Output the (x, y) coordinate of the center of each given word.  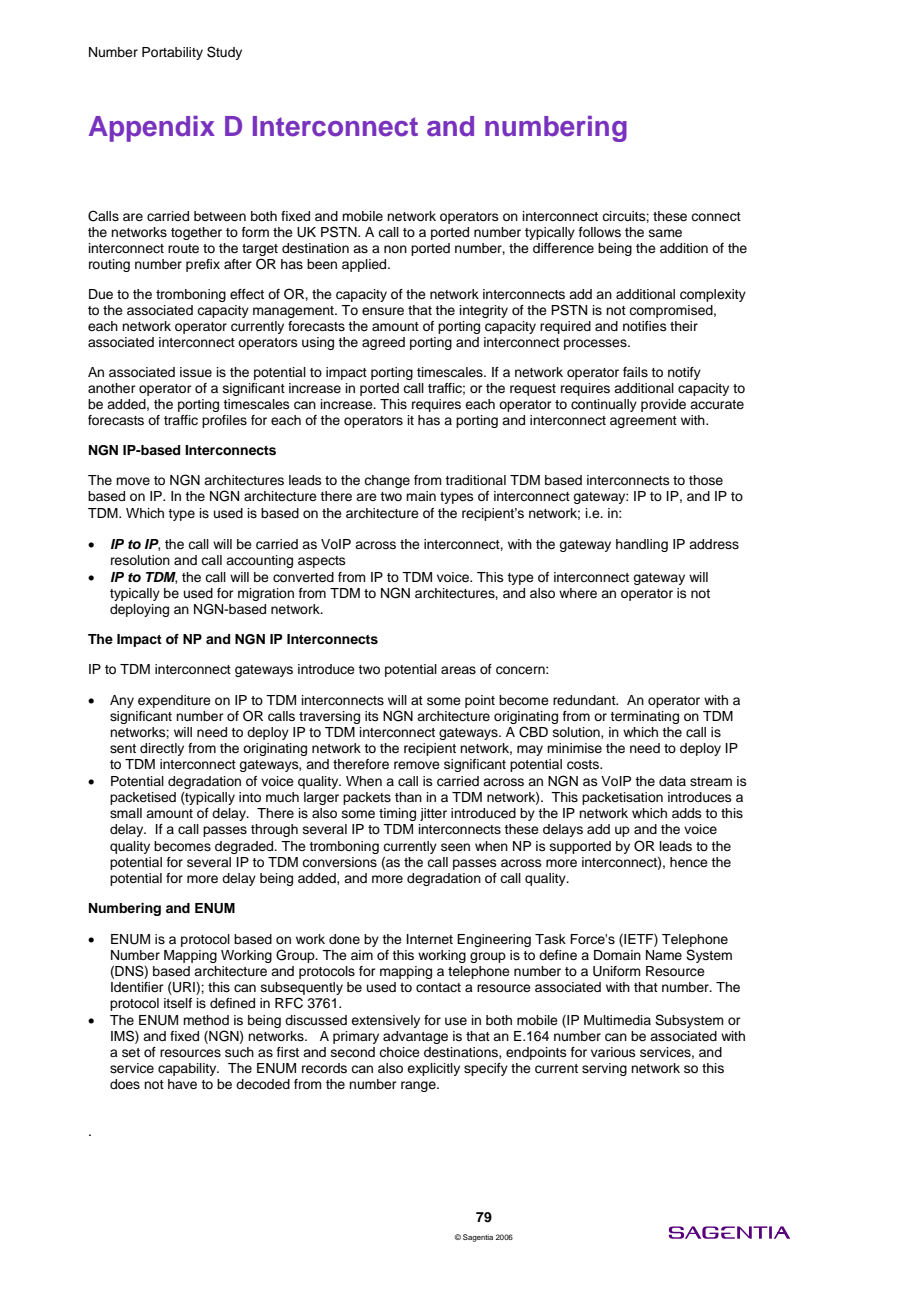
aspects (322, 562)
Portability (172, 53)
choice (399, 1052)
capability (188, 1069)
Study (224, 53)
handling (642, 545)
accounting (259, 561)
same (665, 233)
